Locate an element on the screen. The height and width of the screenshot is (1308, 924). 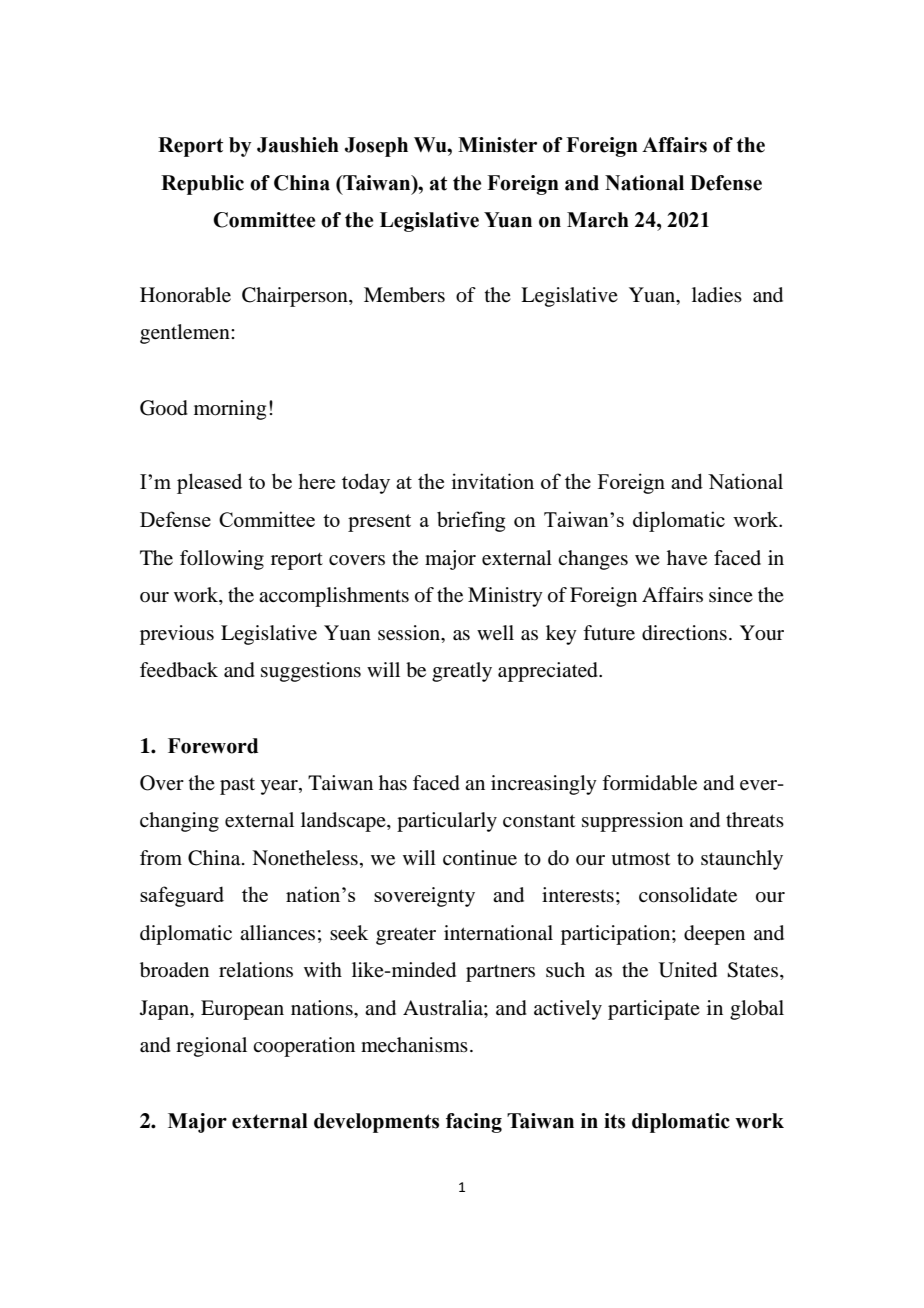
Republic is located at coordinates (202, 185).
